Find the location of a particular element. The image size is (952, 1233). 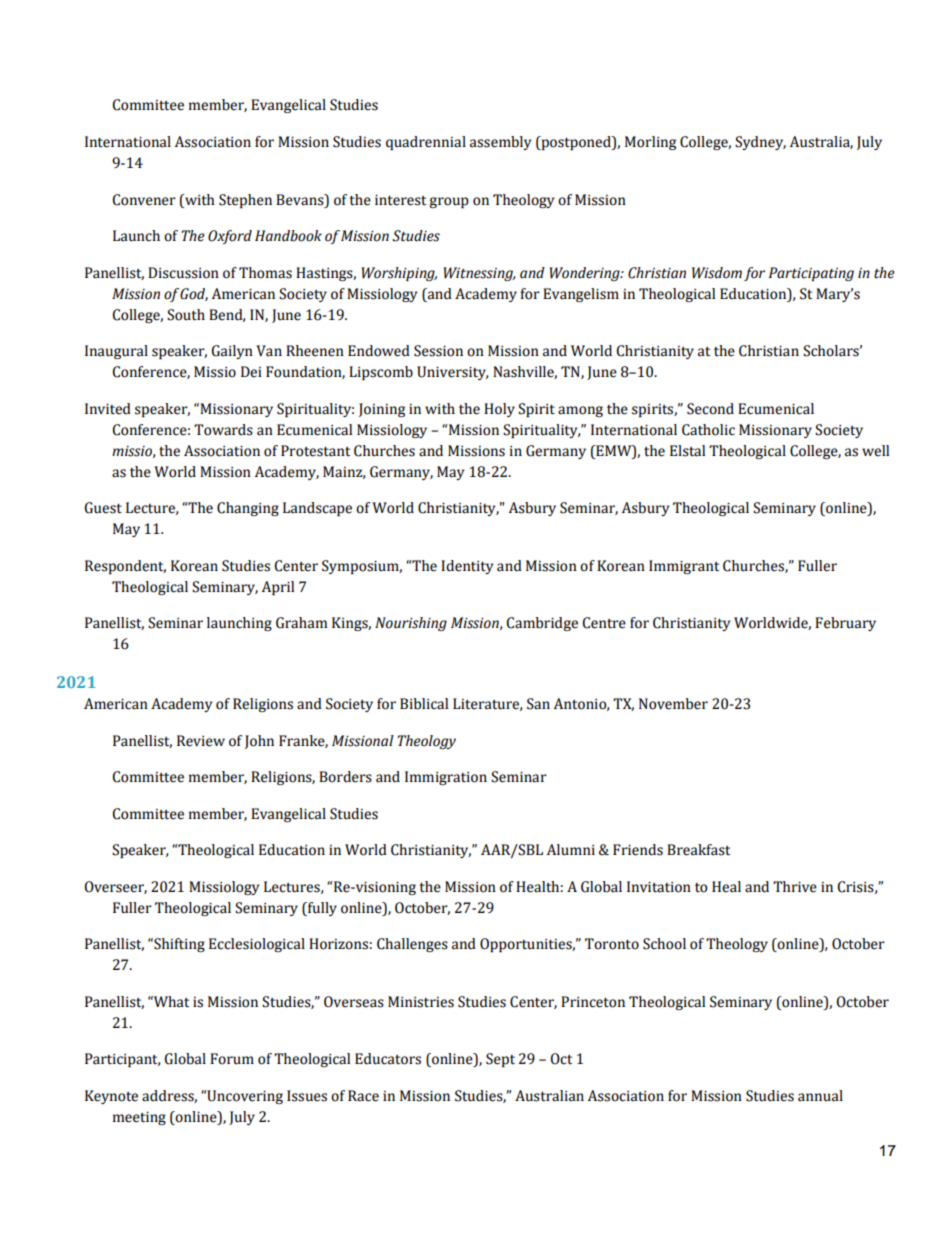

Participating is located at coordinates (811, 274).
